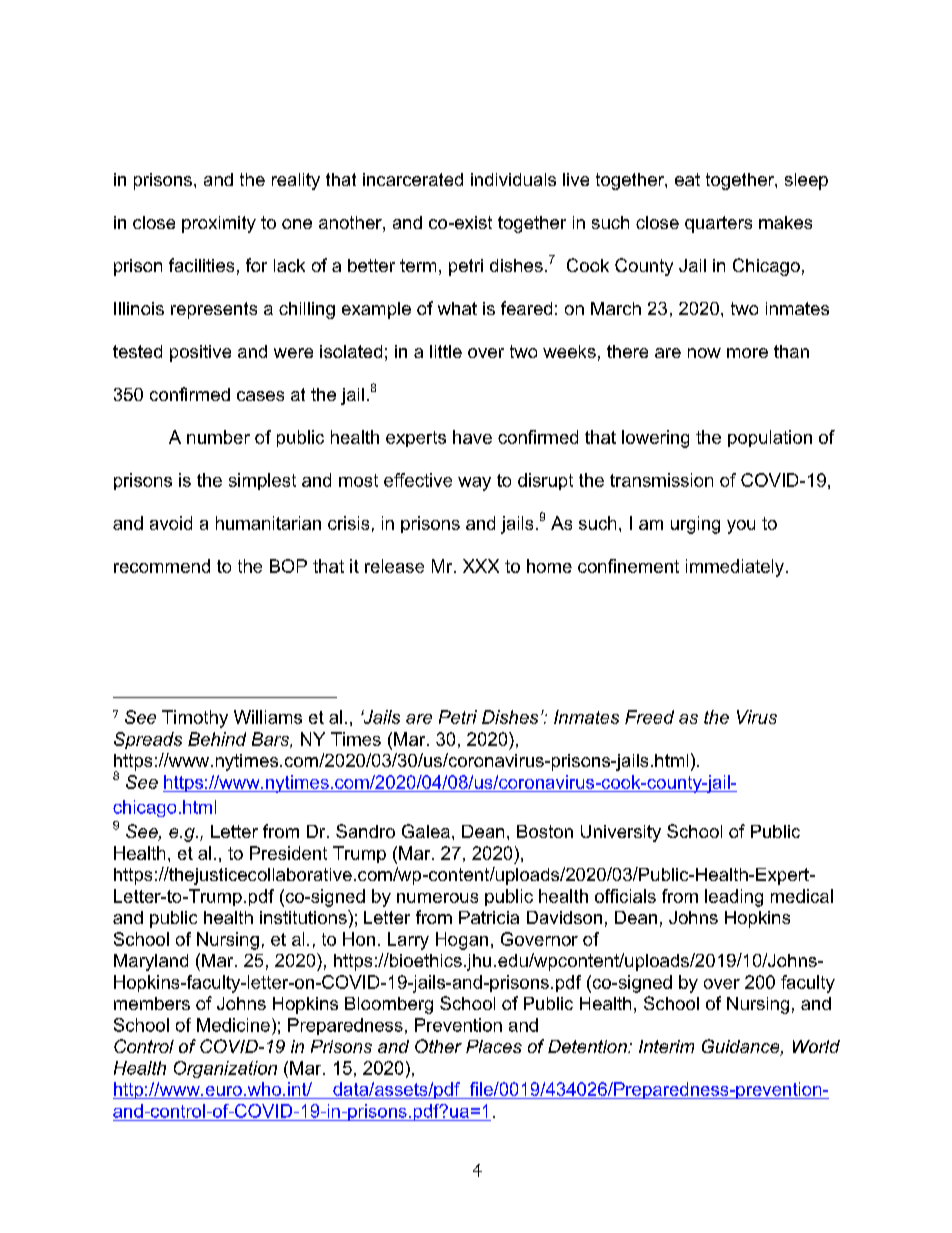  Describe the element at coordinates (437, 898) in the screenshot. I see `numerous` at that location.
